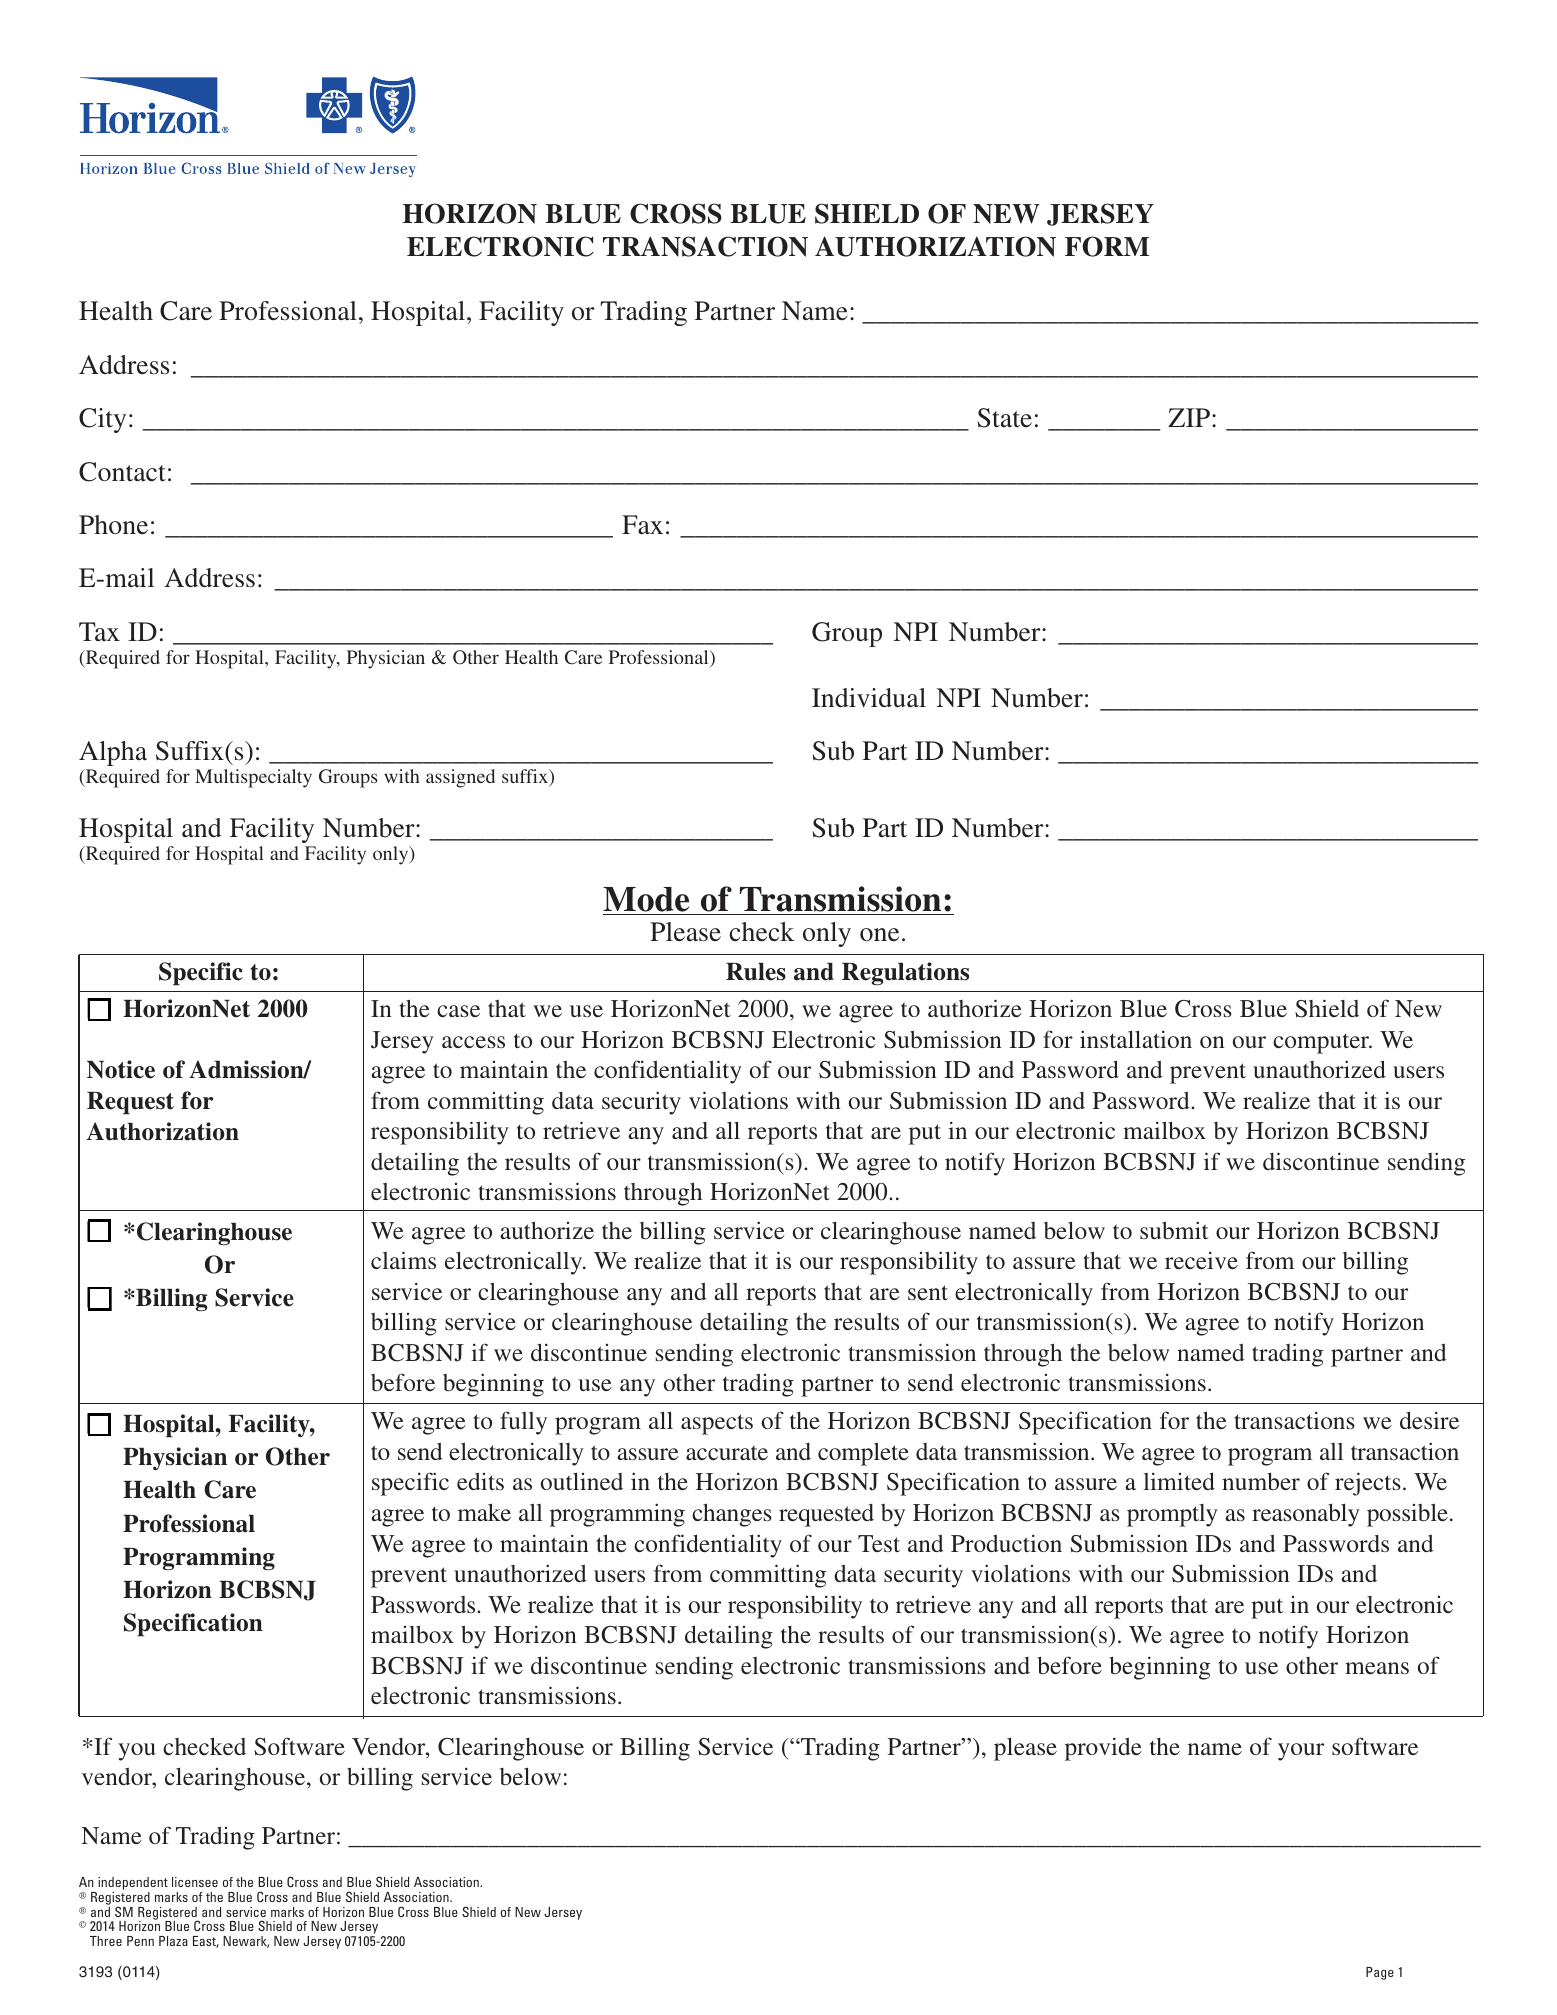 The image size is (1557, 2015). What do you see at coordinates (195, 1882) in the page?
I see `licensee` at bounding box center [195, 1882].
